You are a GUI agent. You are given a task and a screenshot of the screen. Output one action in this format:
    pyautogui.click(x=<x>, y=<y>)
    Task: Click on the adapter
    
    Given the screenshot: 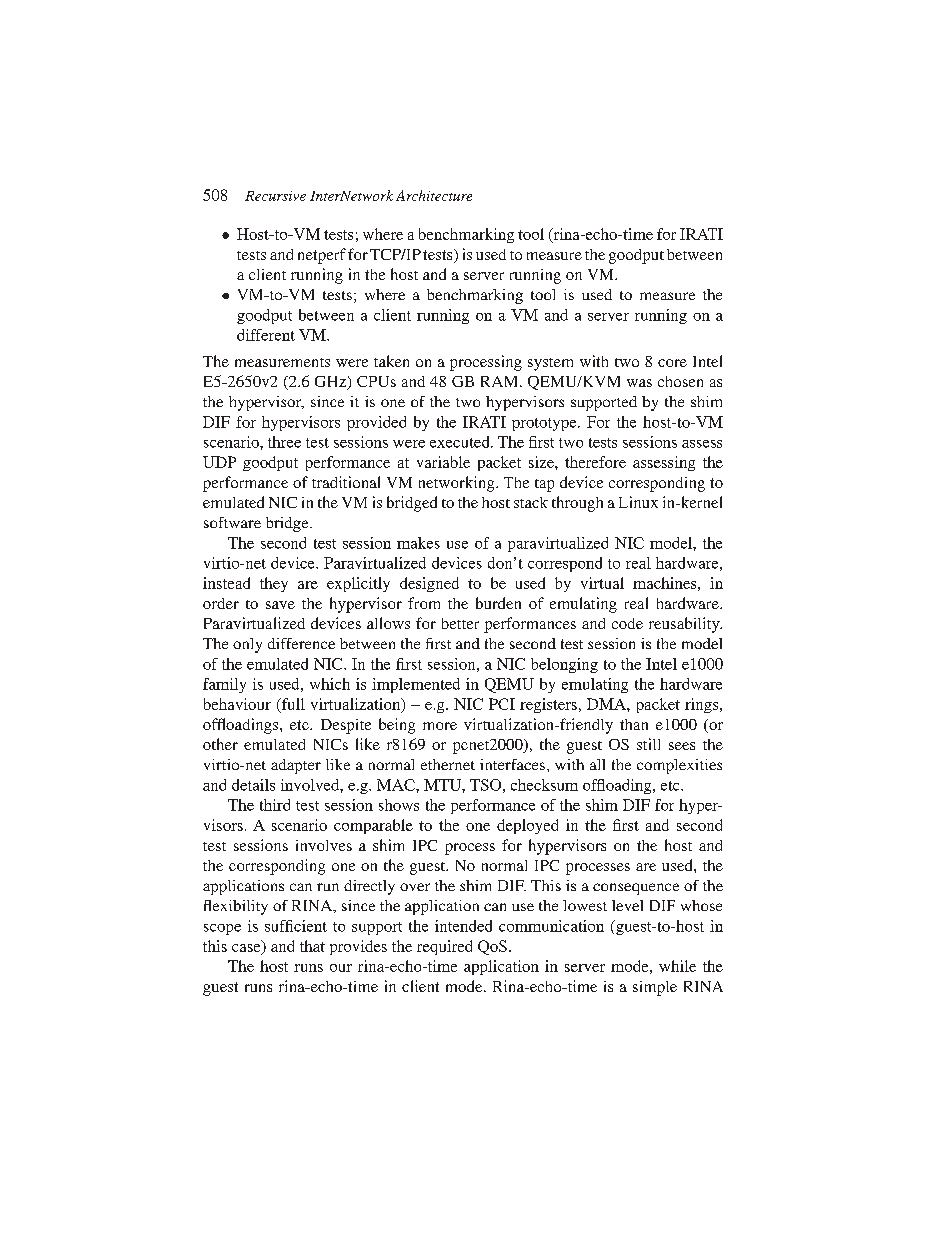 What is the action you would take?
    pyautogui.click(x=296, y=766)
